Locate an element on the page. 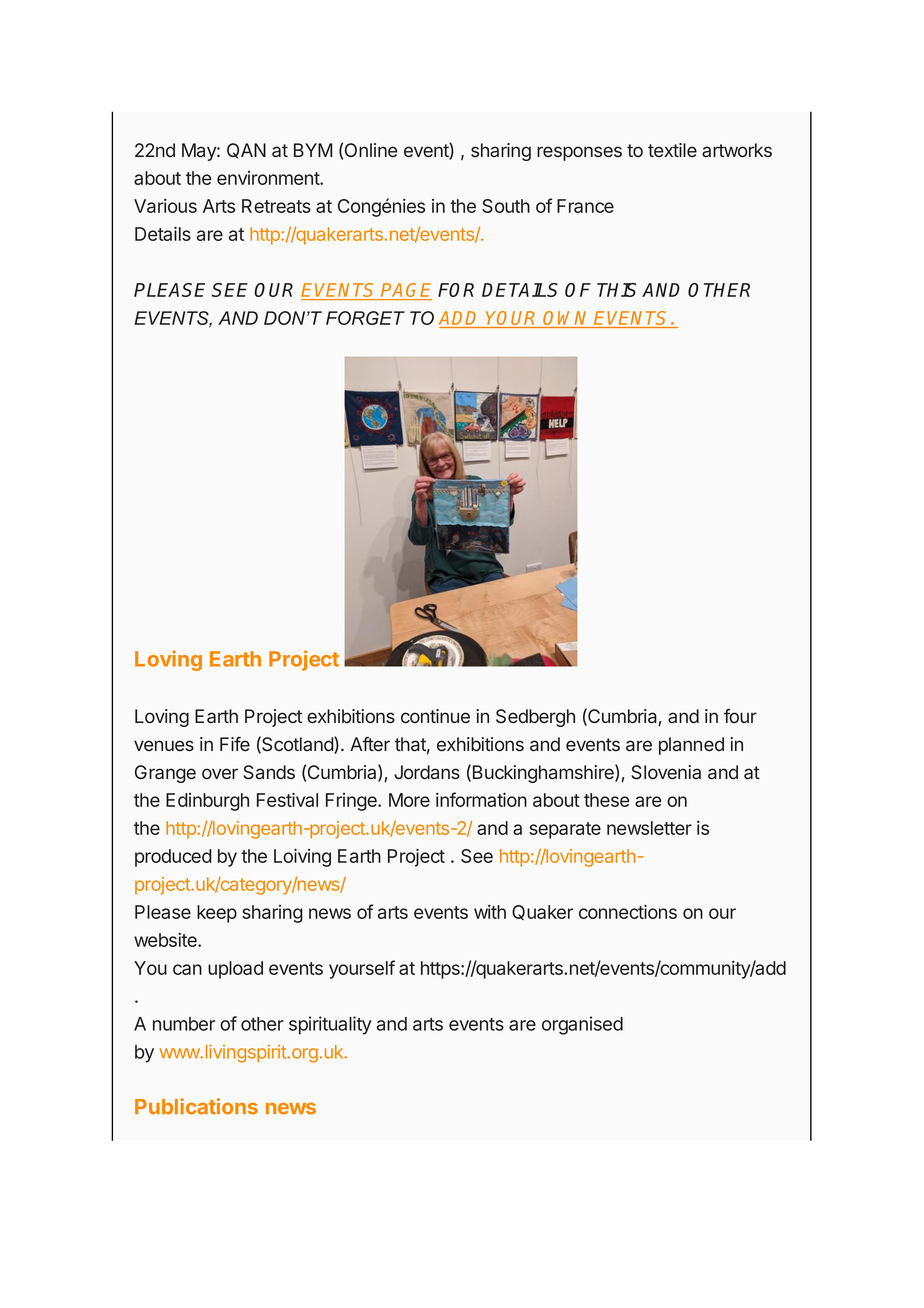 The height and width of the page is (1308, 924). France is located at coordinates (585, 206).
